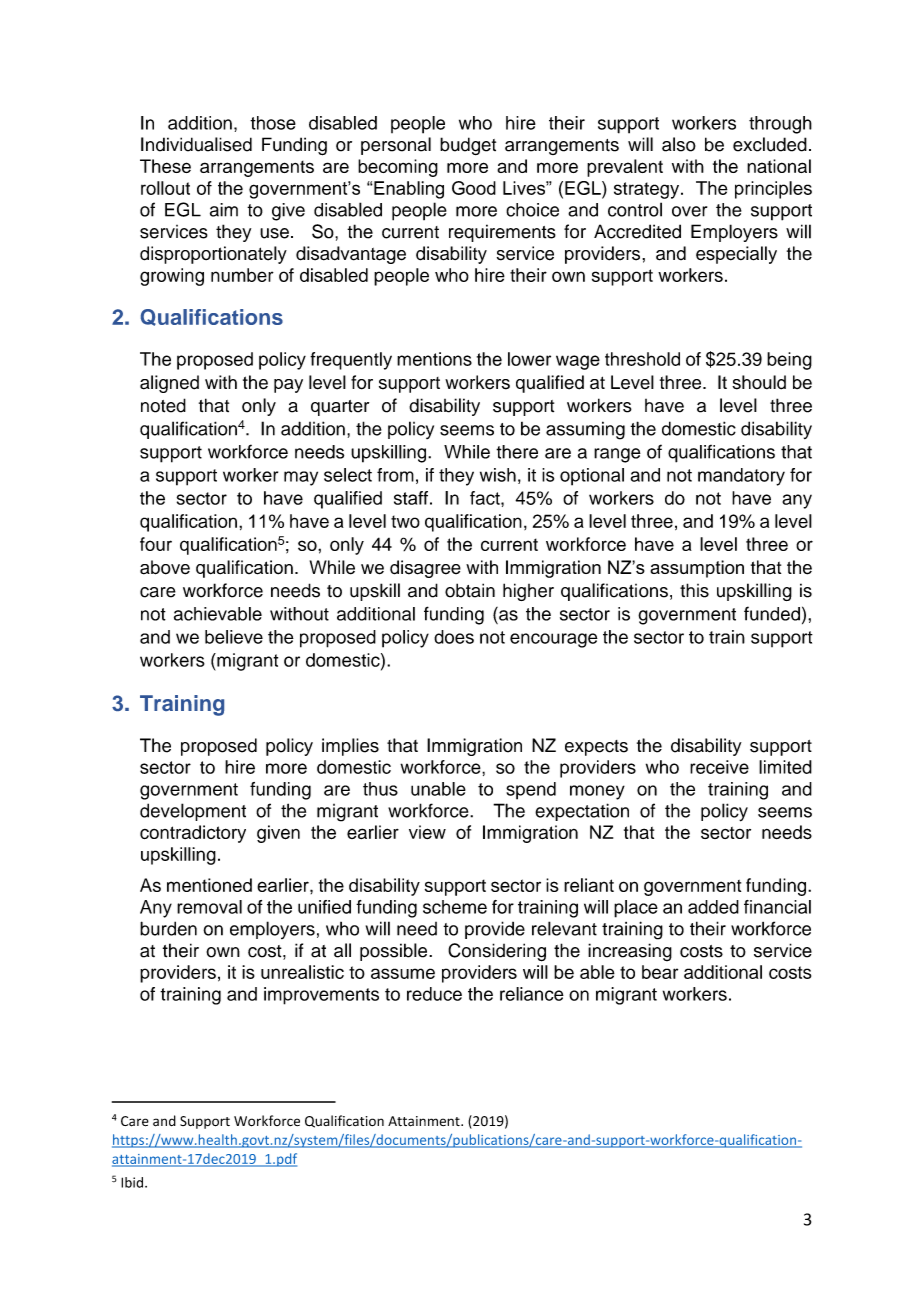  I want to click on mandatory, so click(741, 477).
